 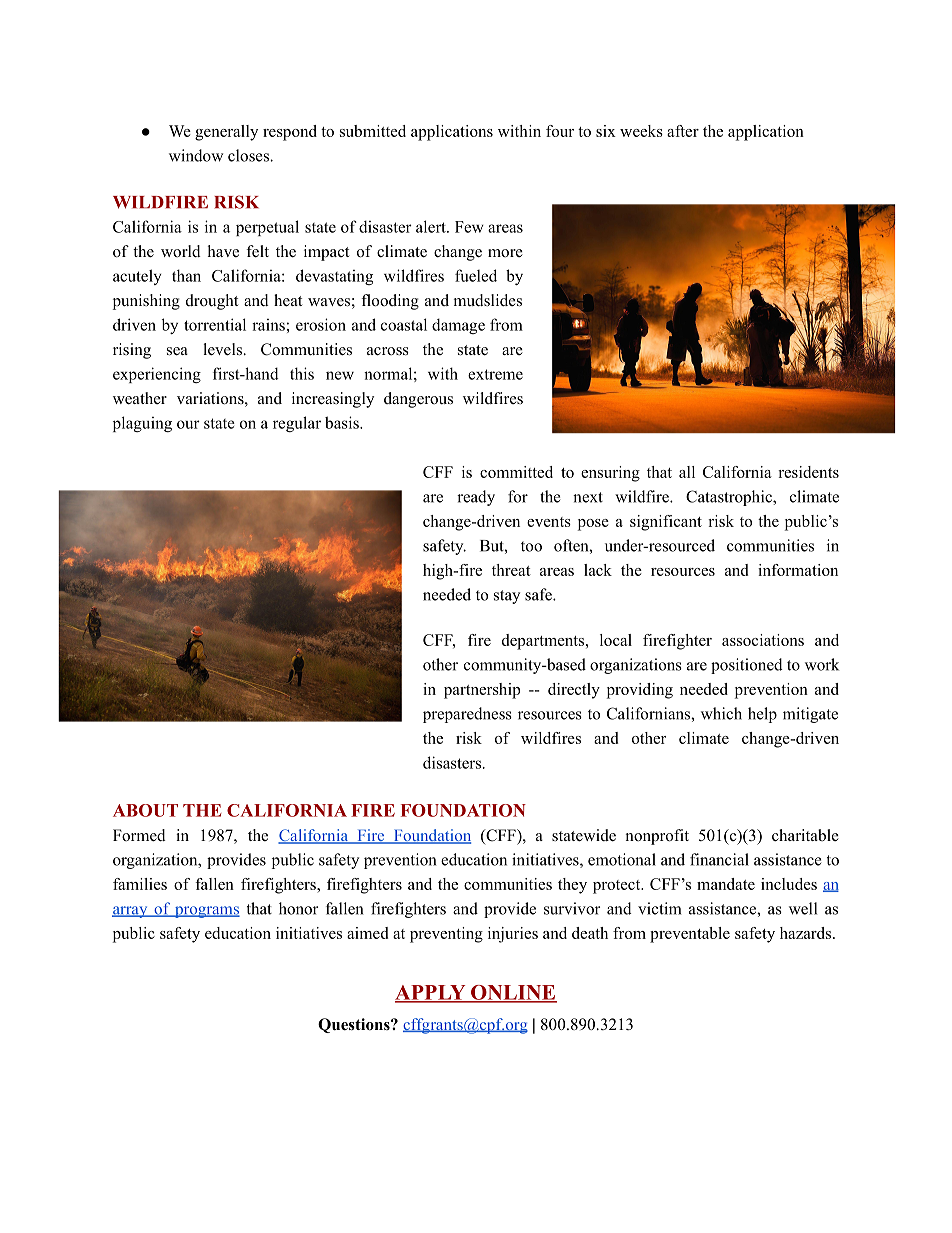 What do you see at coordinates (721, 713) in the document?
I see `which` at bounding box center [721, 713].
